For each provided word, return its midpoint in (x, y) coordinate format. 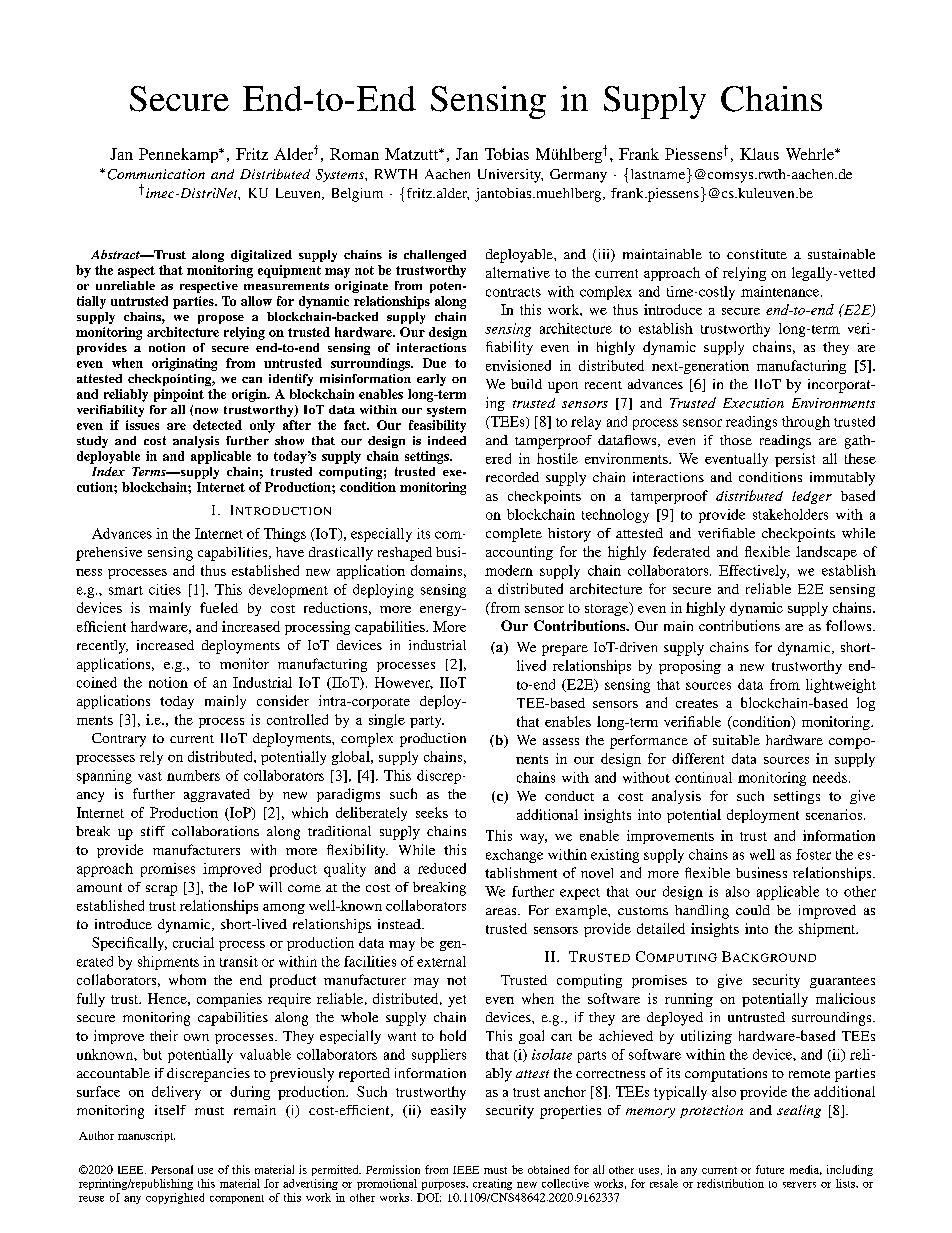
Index (108, 471)
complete (514, 535)
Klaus (759, 154)
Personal (172, 1169)
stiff (153, 831)
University (510, 176)
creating (492, 1184)
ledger (812, 497)
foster (813, 854)
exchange (514, 856)
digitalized (261, 256)
